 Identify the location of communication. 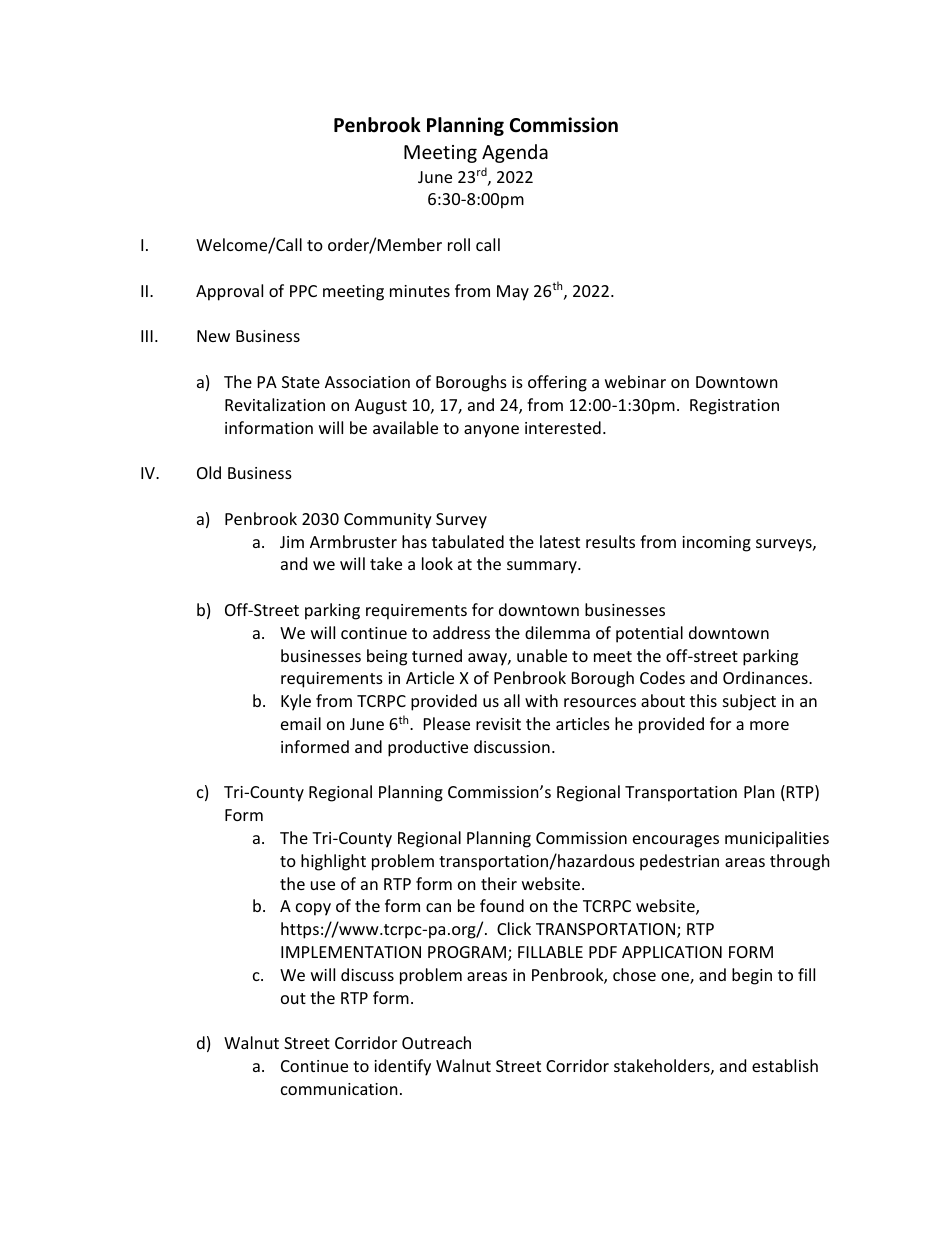
(339, 1089).
